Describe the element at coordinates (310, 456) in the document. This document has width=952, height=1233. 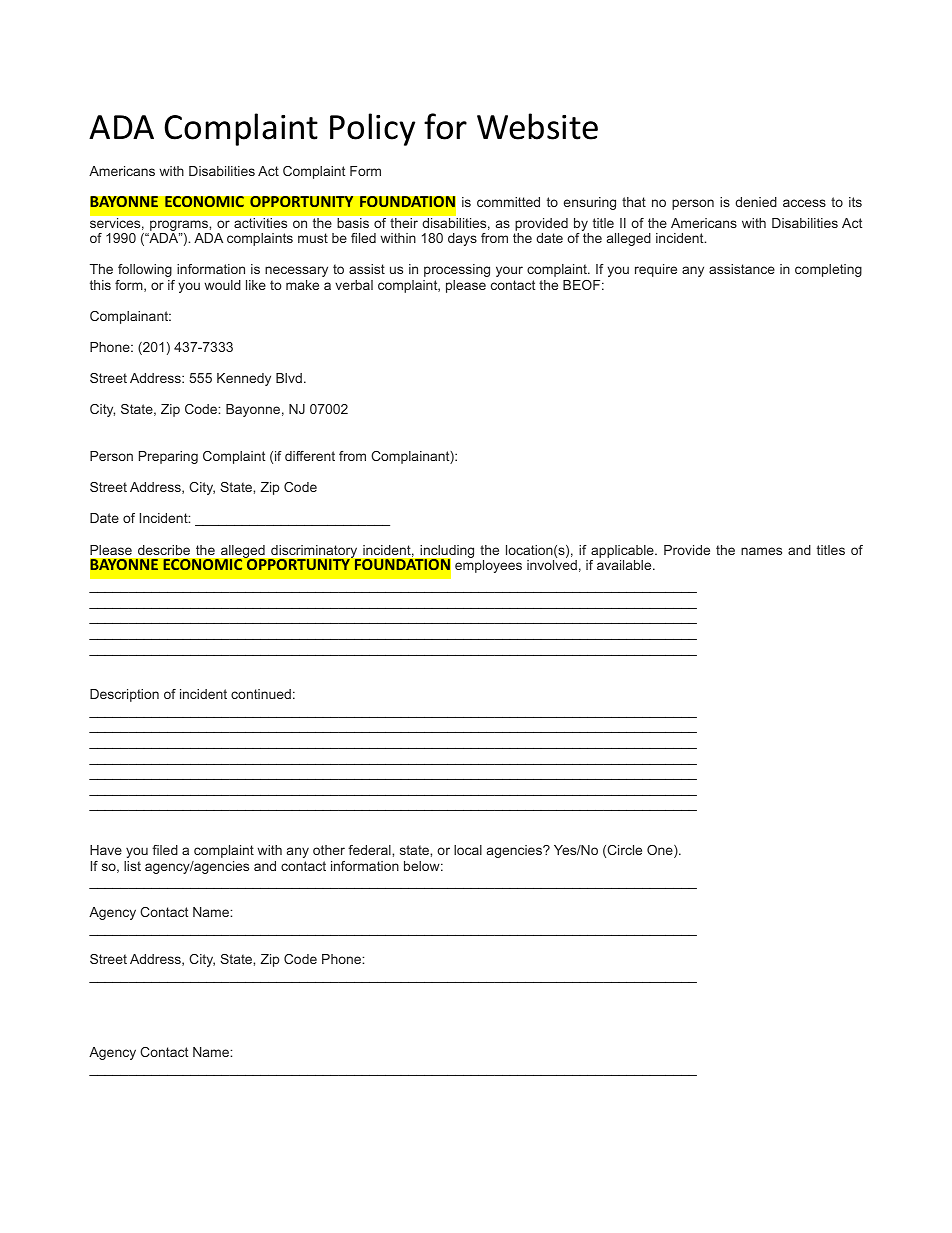
I see `different` at that location.
